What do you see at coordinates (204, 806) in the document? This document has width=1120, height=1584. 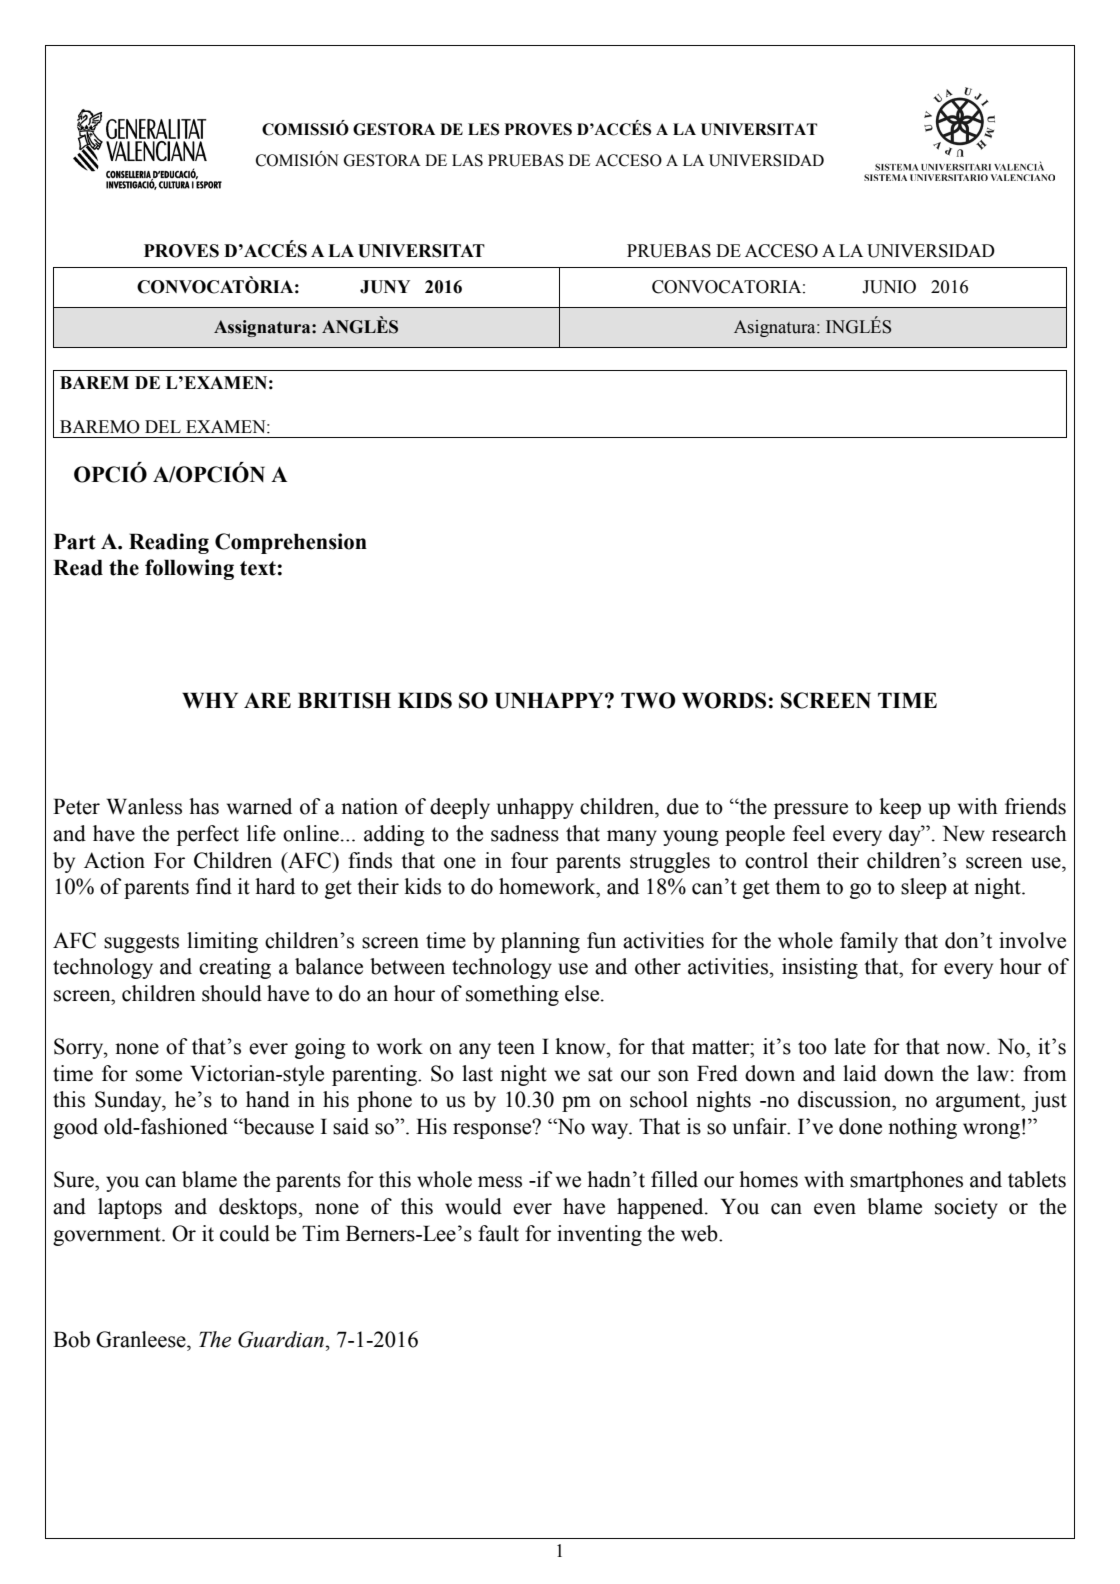 I see `has` at bounding box center [204, 806].
